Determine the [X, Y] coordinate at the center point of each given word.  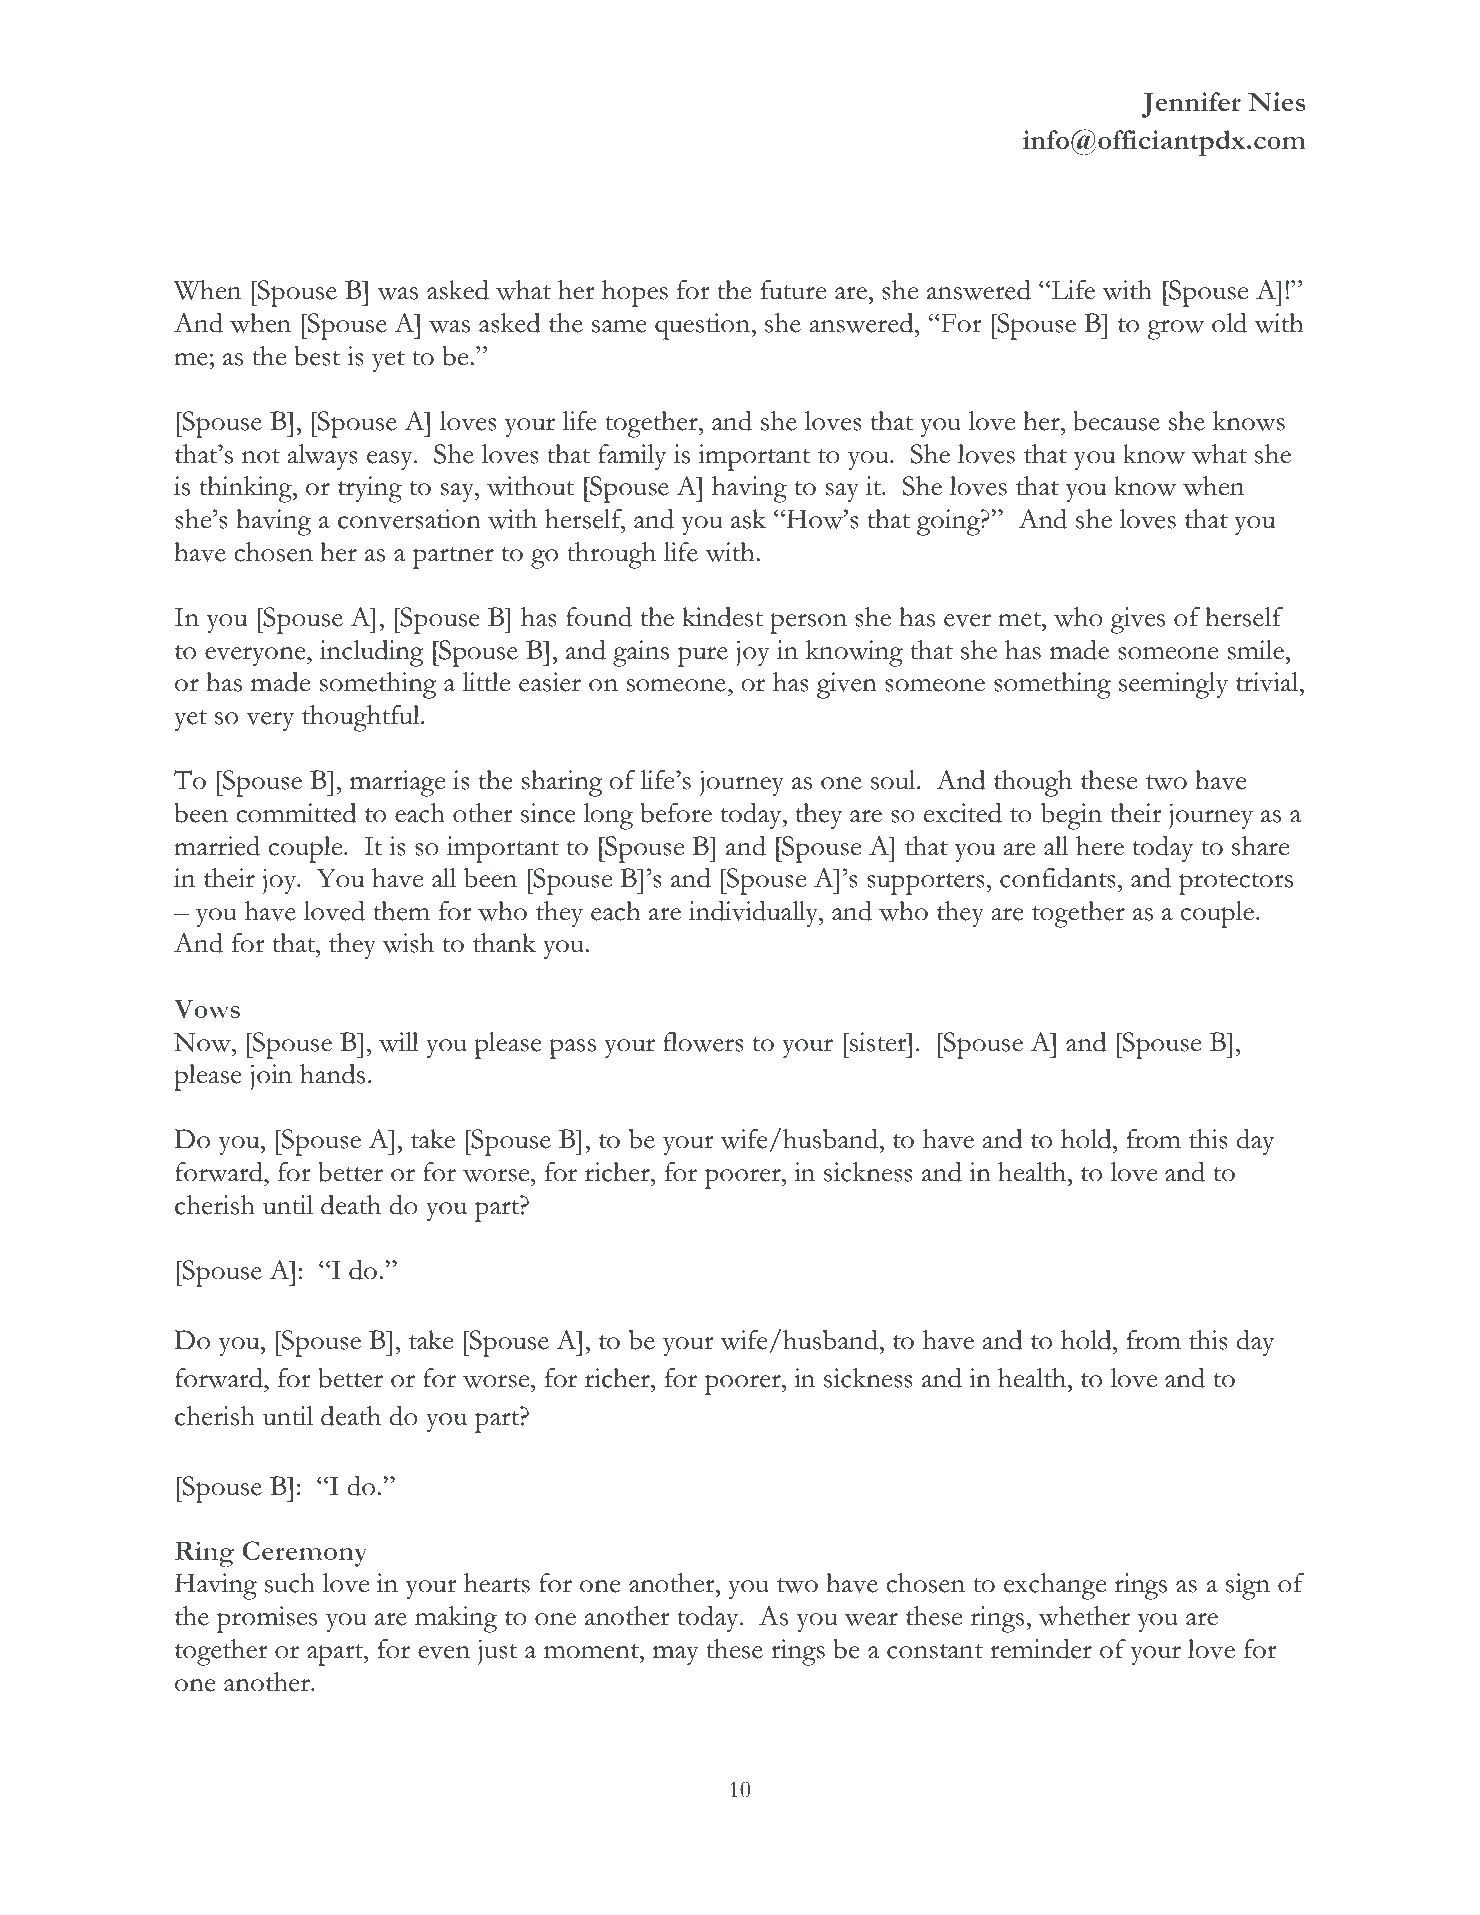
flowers [703, 1042]
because [1116, 421]
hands [332, 1074]
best [317, 356]
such [290, 1583]
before [676, 813]
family [632, 457]
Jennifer [1191, 105]
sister [878, 1042]
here [1100, 846]
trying [370, 489]
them [402, 911]
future [793, 290]
